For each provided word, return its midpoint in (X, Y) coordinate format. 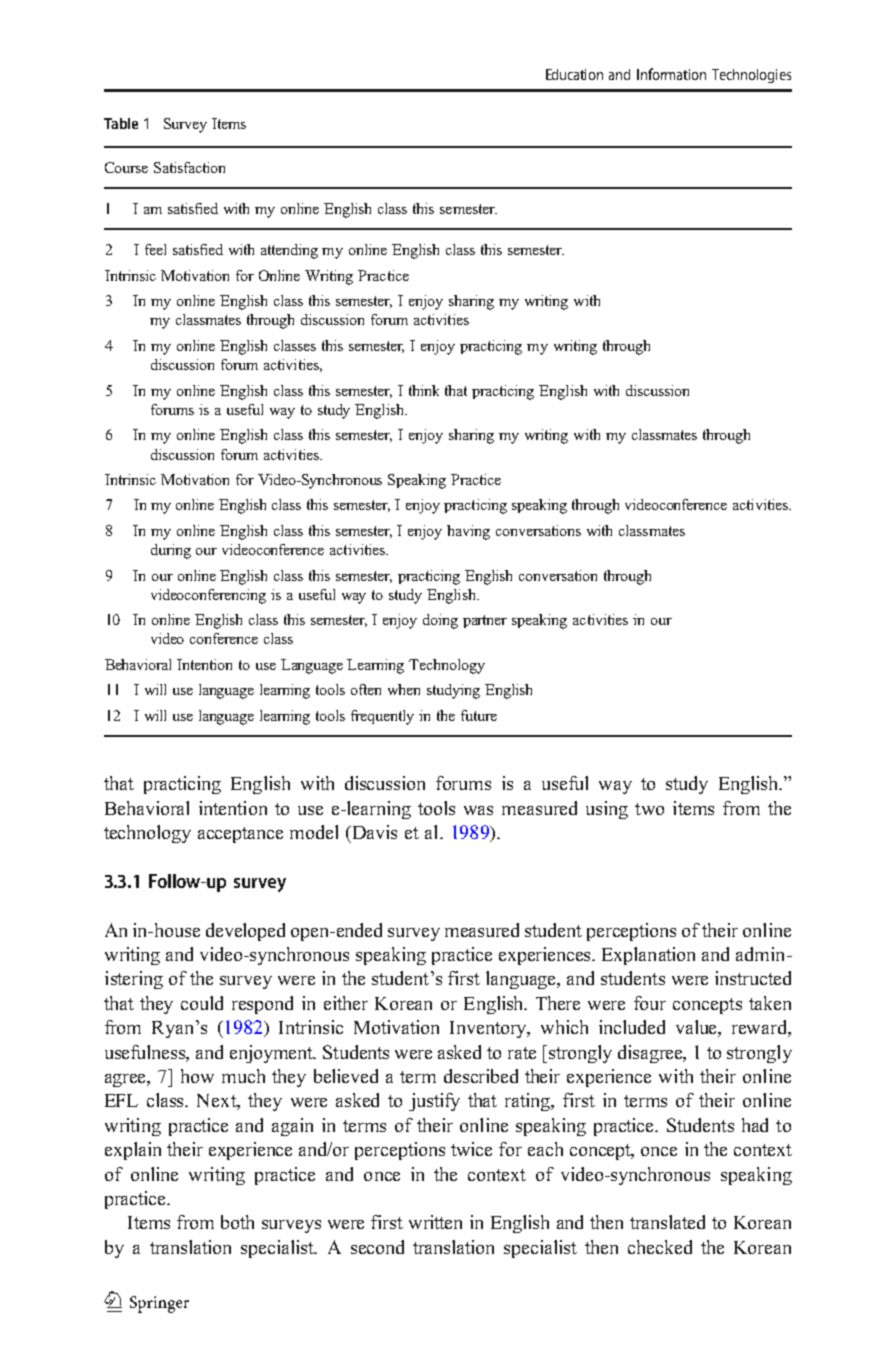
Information (671, 74)
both (237, 1222)
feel (155, 249)
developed (245, 932)
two (649, 809)
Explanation (648, 956)
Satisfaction (189, 167)
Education (574, 74)
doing (440, 621)
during (171, 551)
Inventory (489, 1029)
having (468, 532)
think (424, 390)
